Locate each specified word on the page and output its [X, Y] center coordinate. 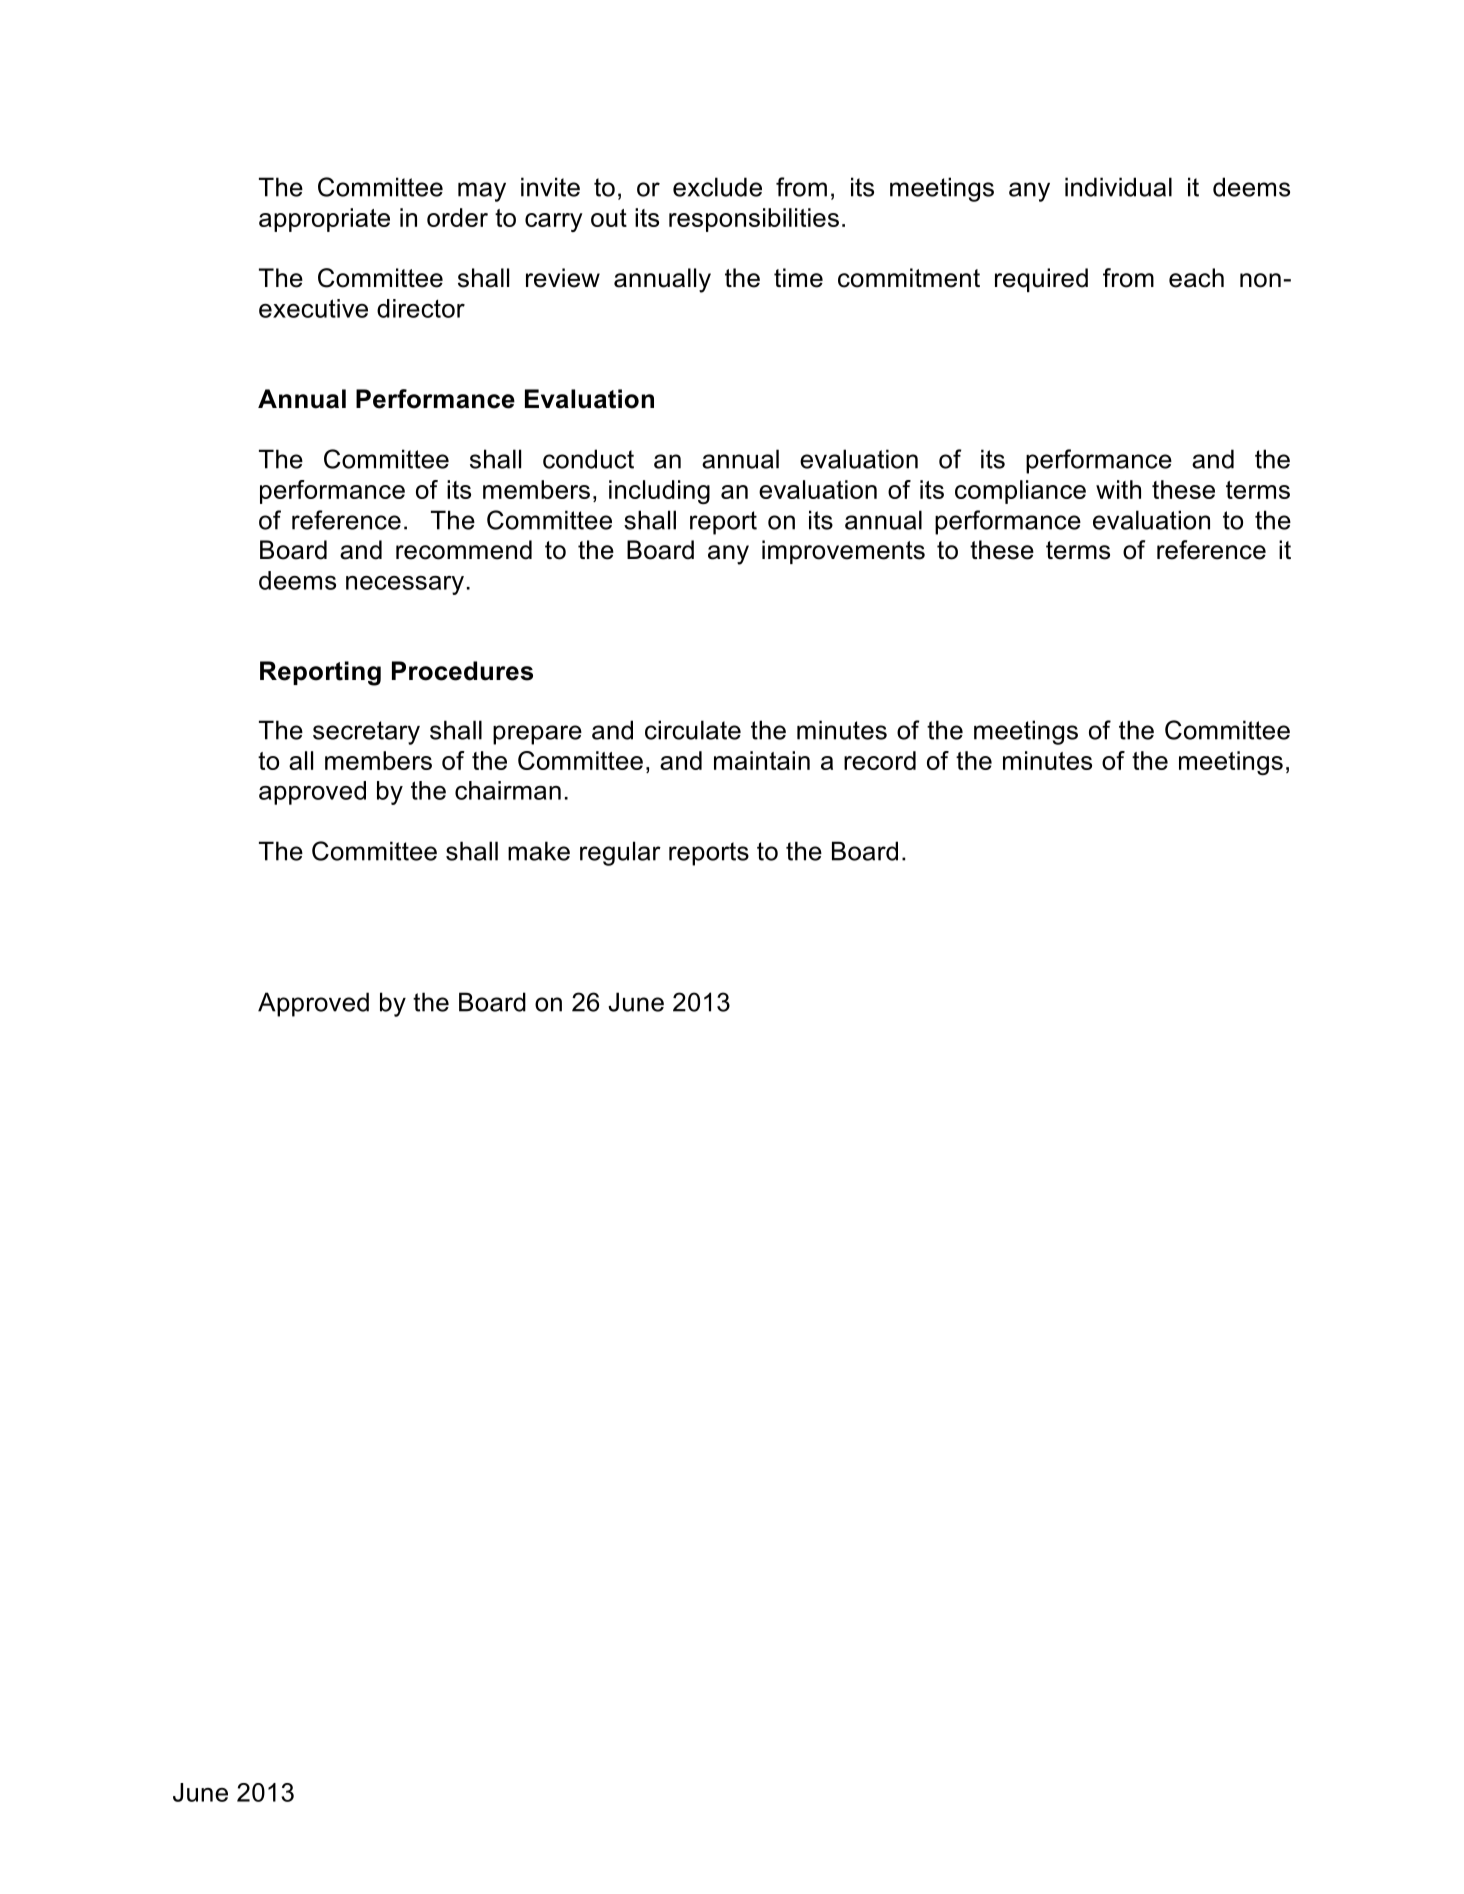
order [457, 217]
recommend [464, 550]
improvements [843, 552]
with [1118, 489]
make [539, 851]
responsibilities [754, 220]
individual [1118, 187]
